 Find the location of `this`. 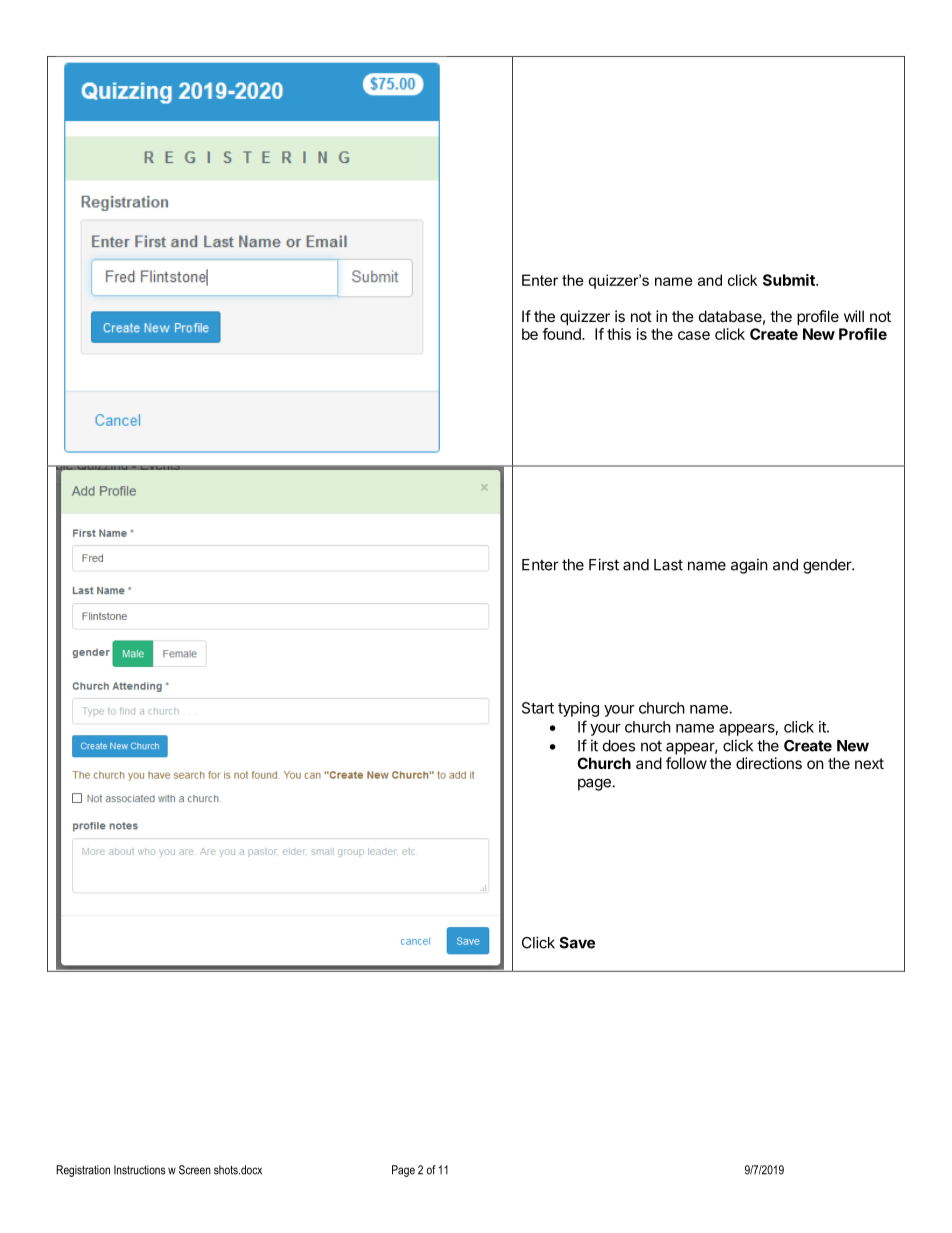

this is located at coordinates (619, 334).
